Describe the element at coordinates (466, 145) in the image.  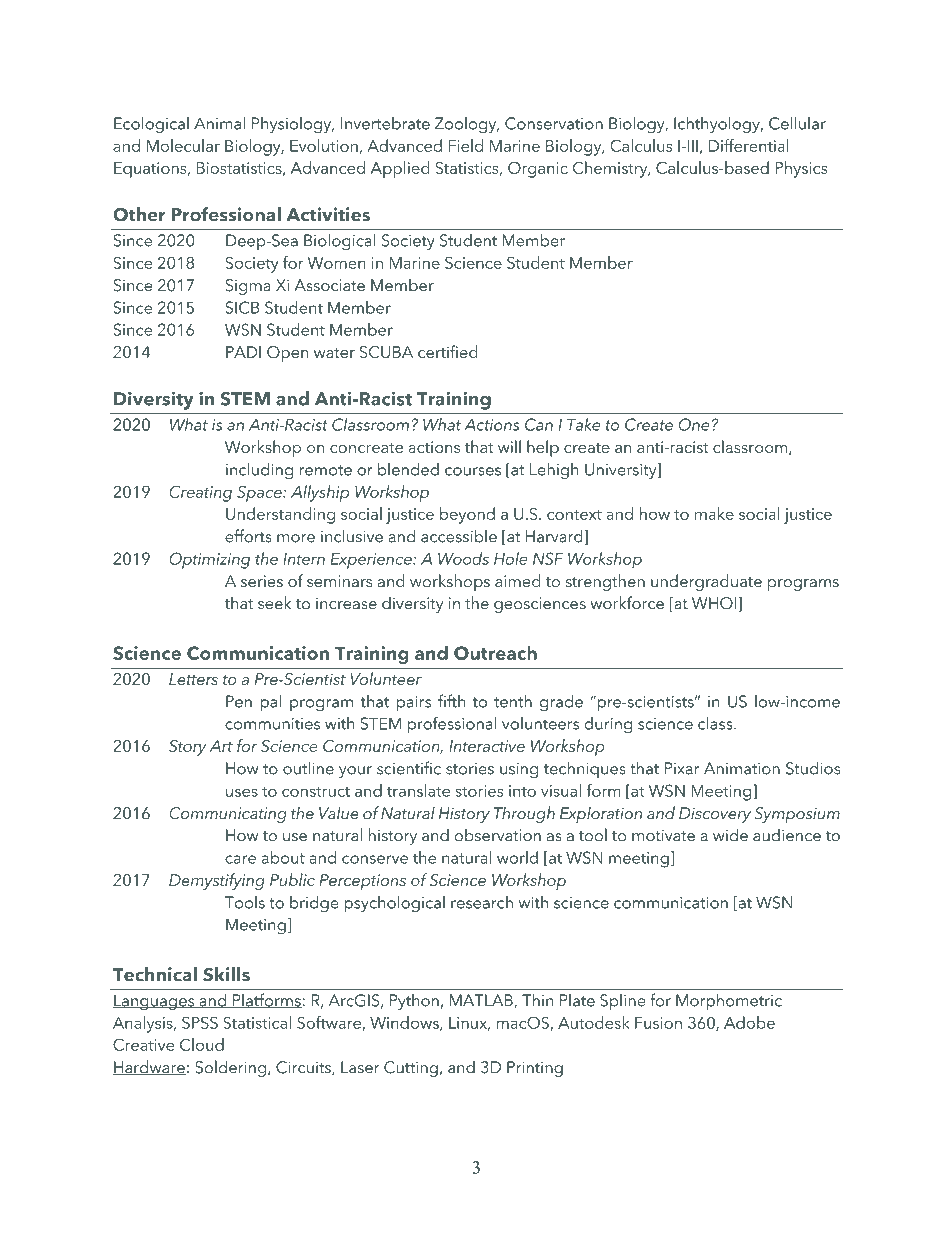
I see `Field` at that location.
